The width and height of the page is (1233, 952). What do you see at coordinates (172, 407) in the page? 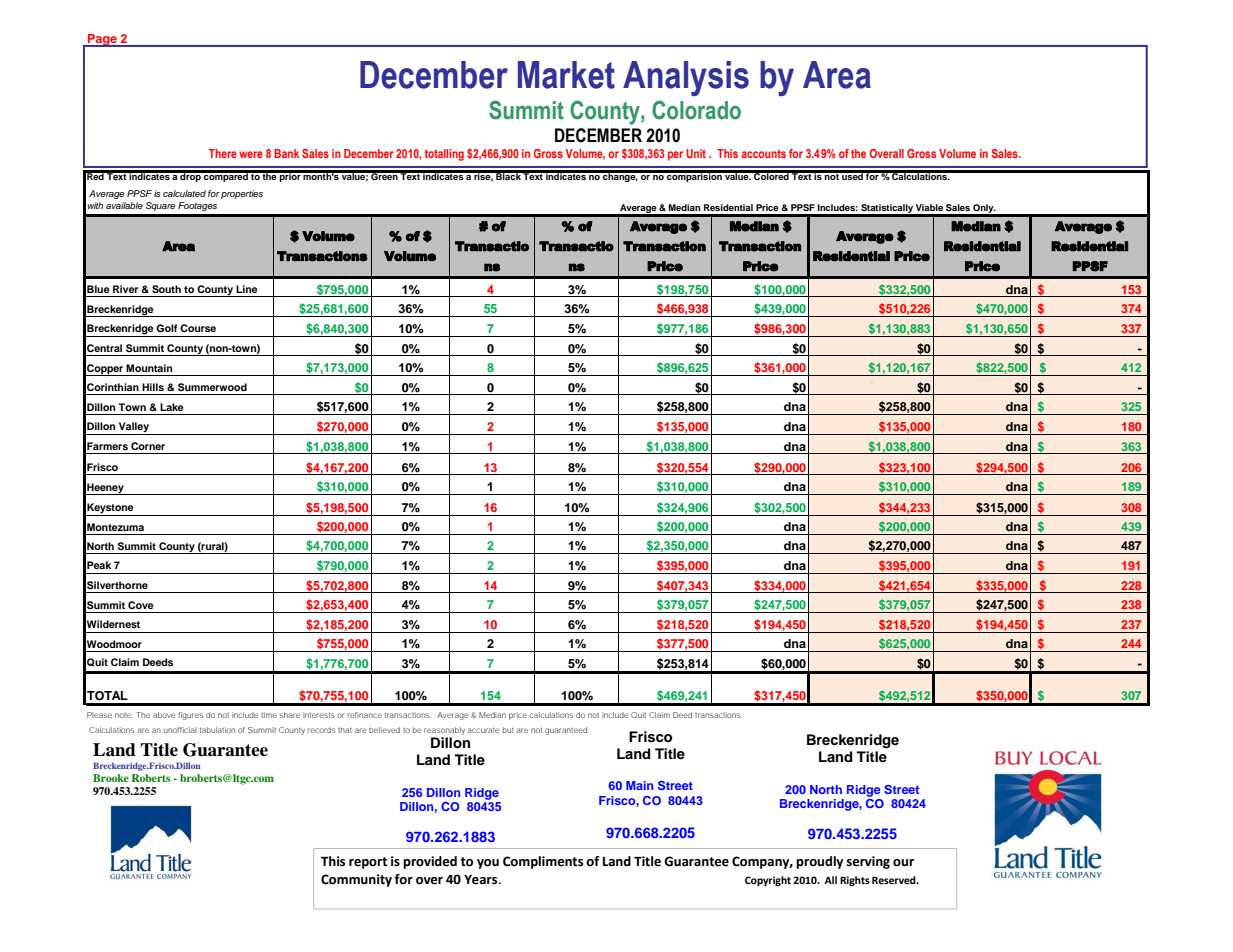
I see `Lake` at bounding box center [172, 407].
